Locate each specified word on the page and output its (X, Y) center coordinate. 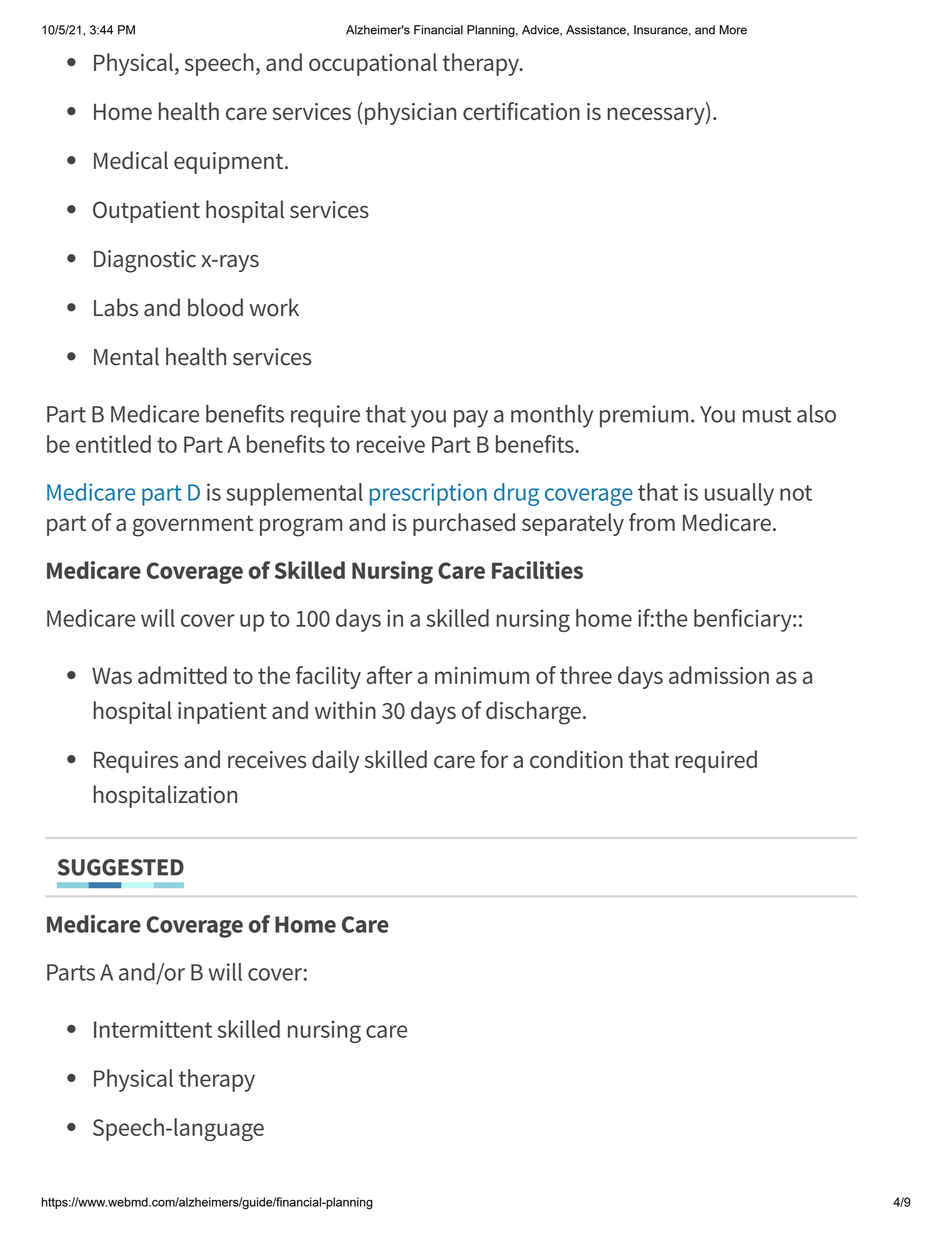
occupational (373, 64)
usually (739, 494)
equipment (230, 163)
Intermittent (153, 1029)
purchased (464, 524)
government (193, 526)
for (494, 759)
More (733, 30)
